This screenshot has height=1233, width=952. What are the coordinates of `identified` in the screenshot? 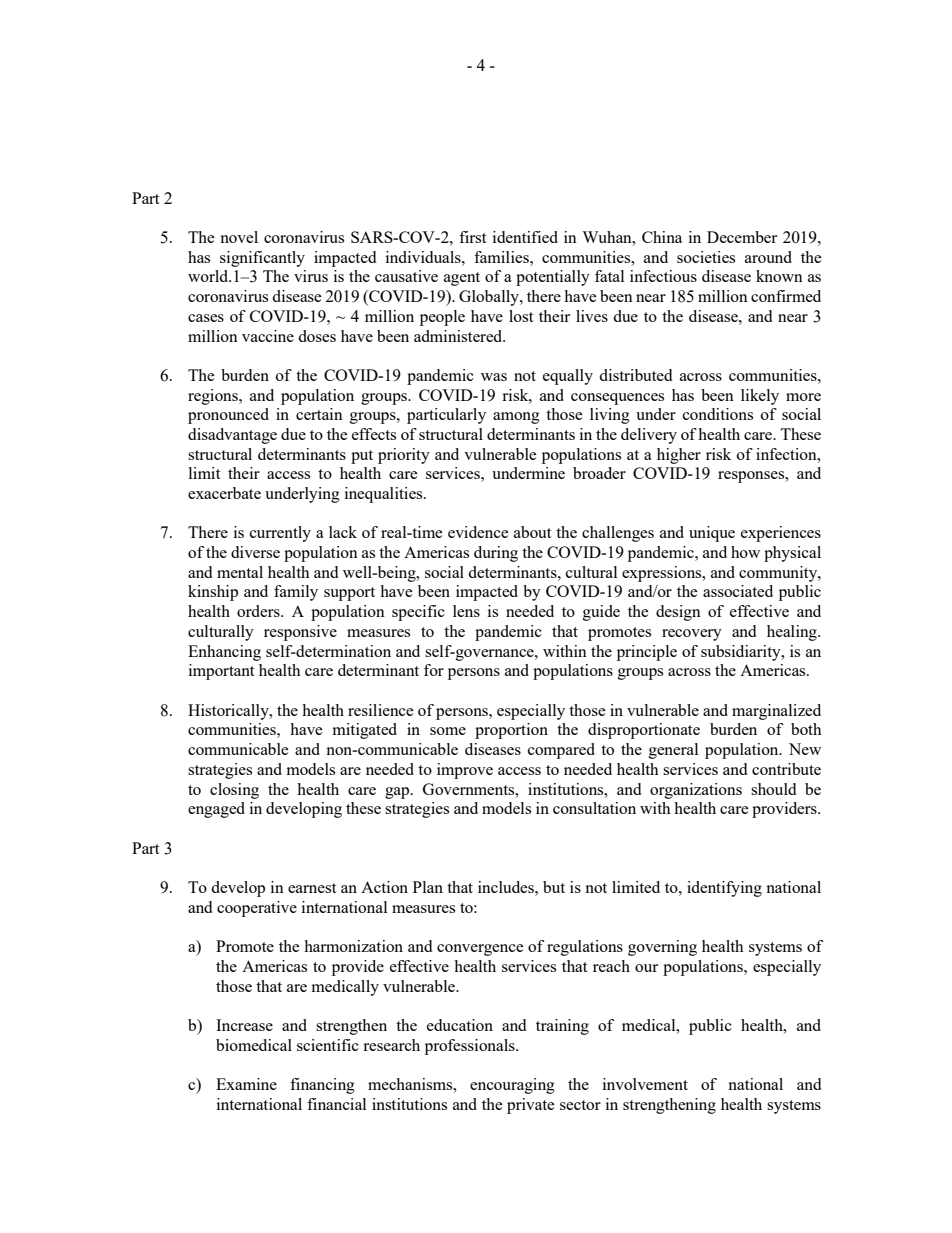 It's located at (525, 237).
